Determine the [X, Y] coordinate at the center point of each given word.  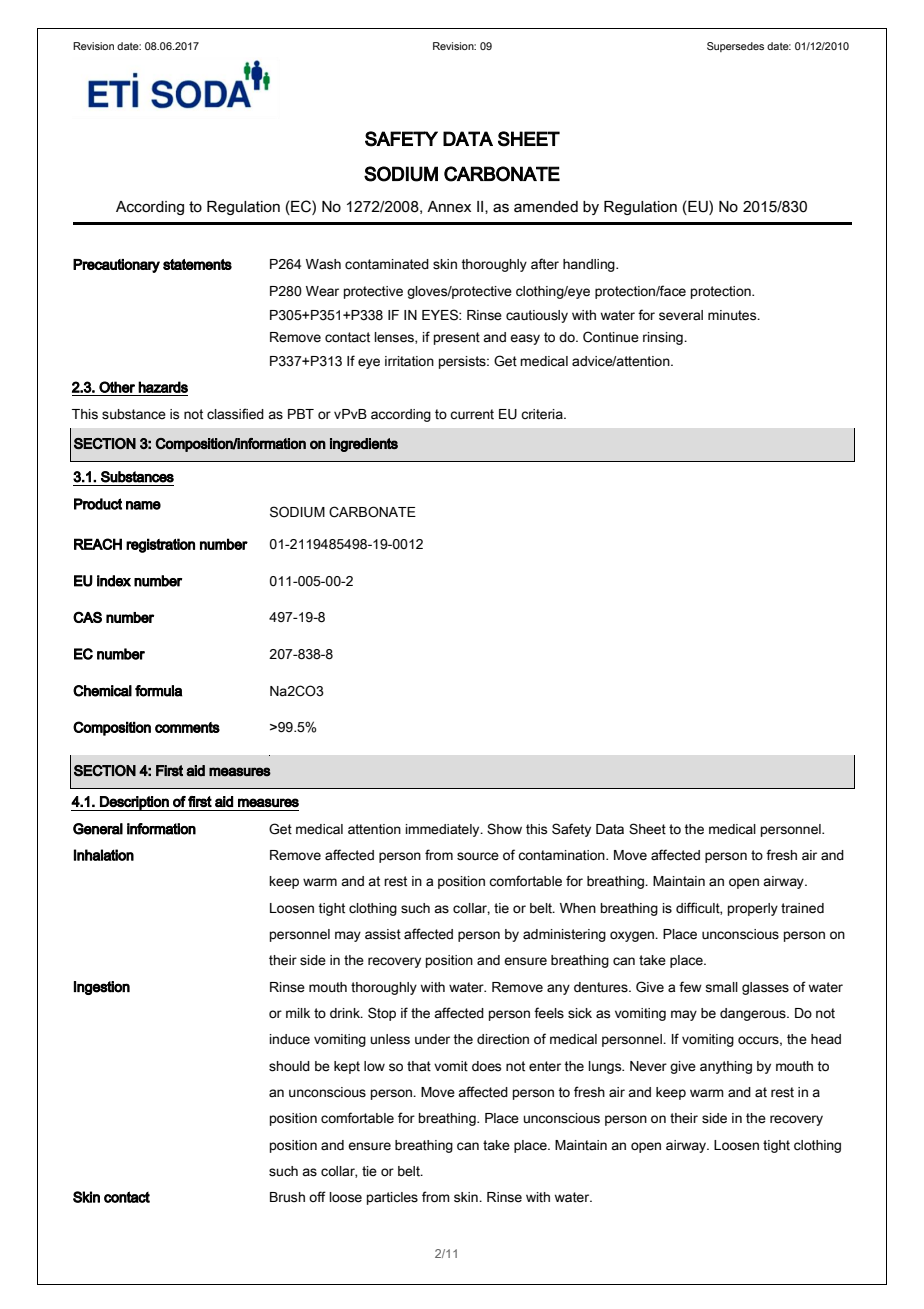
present [457, 338]
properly [753, 909]
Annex [449, 207]
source [478, 856]
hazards [163, 387]
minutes [733, 315]
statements [197, 264]
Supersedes [735, 47]
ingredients [364, 445]
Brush [287, 1197]
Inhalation [104, 855]
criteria [543, 414]
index [114, 581]
